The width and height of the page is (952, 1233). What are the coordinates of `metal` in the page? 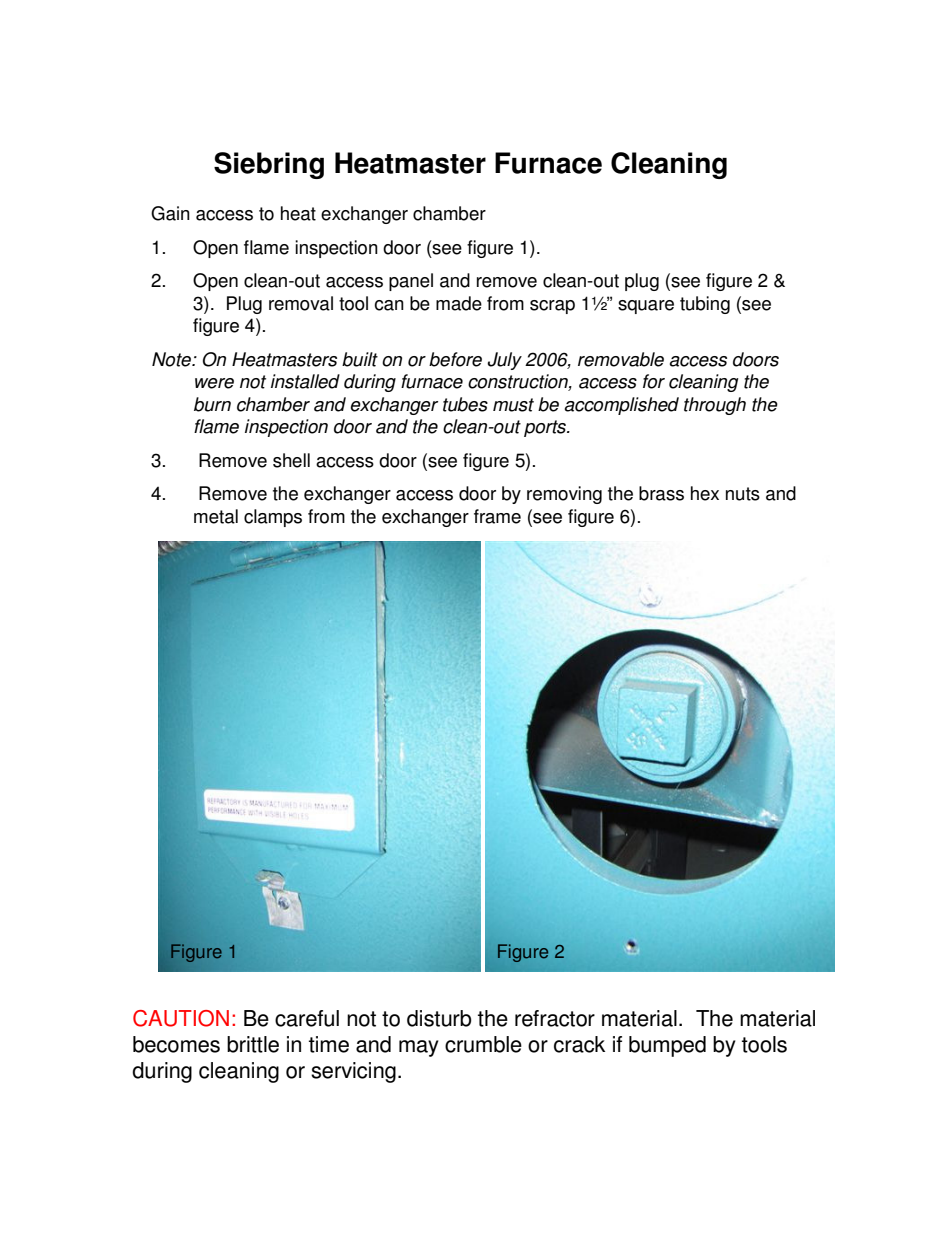 It's located at (216, 516).
